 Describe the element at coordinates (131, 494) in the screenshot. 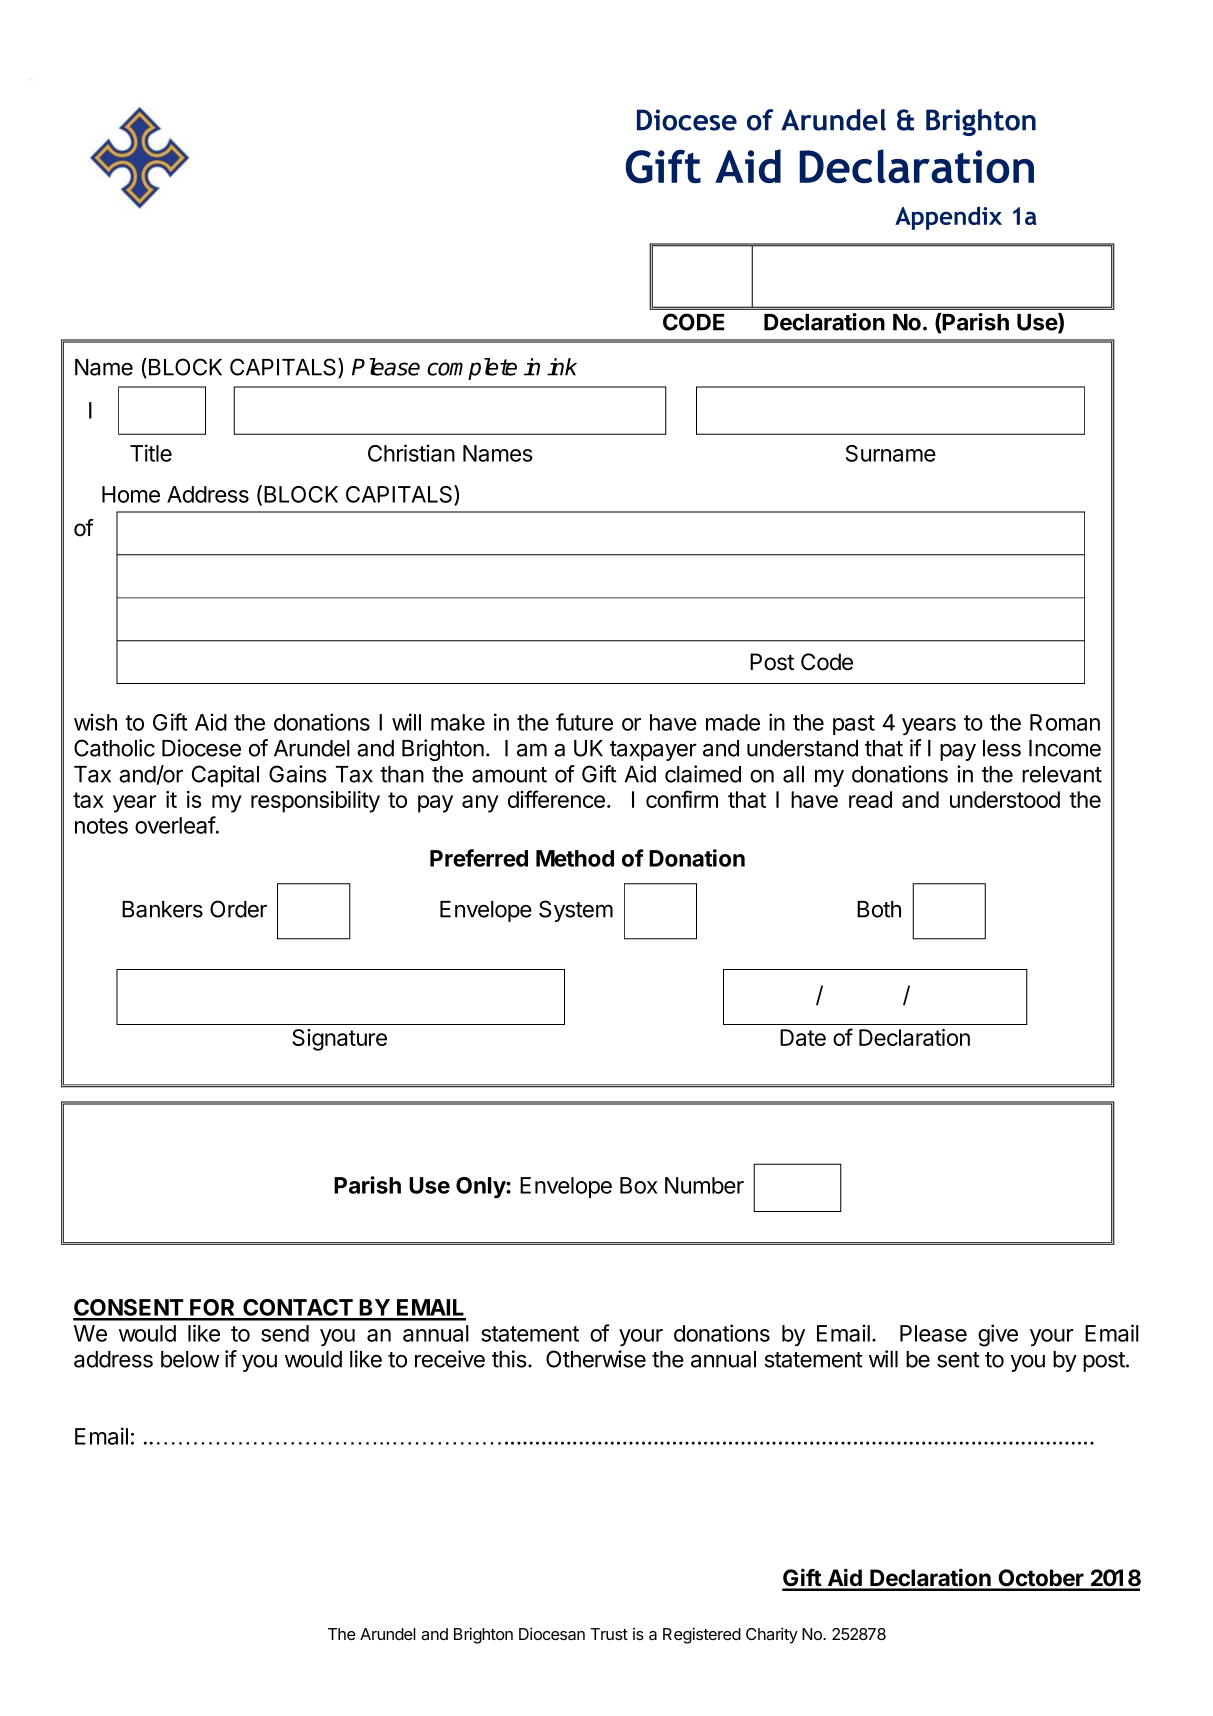

I see `Home` at that location.
